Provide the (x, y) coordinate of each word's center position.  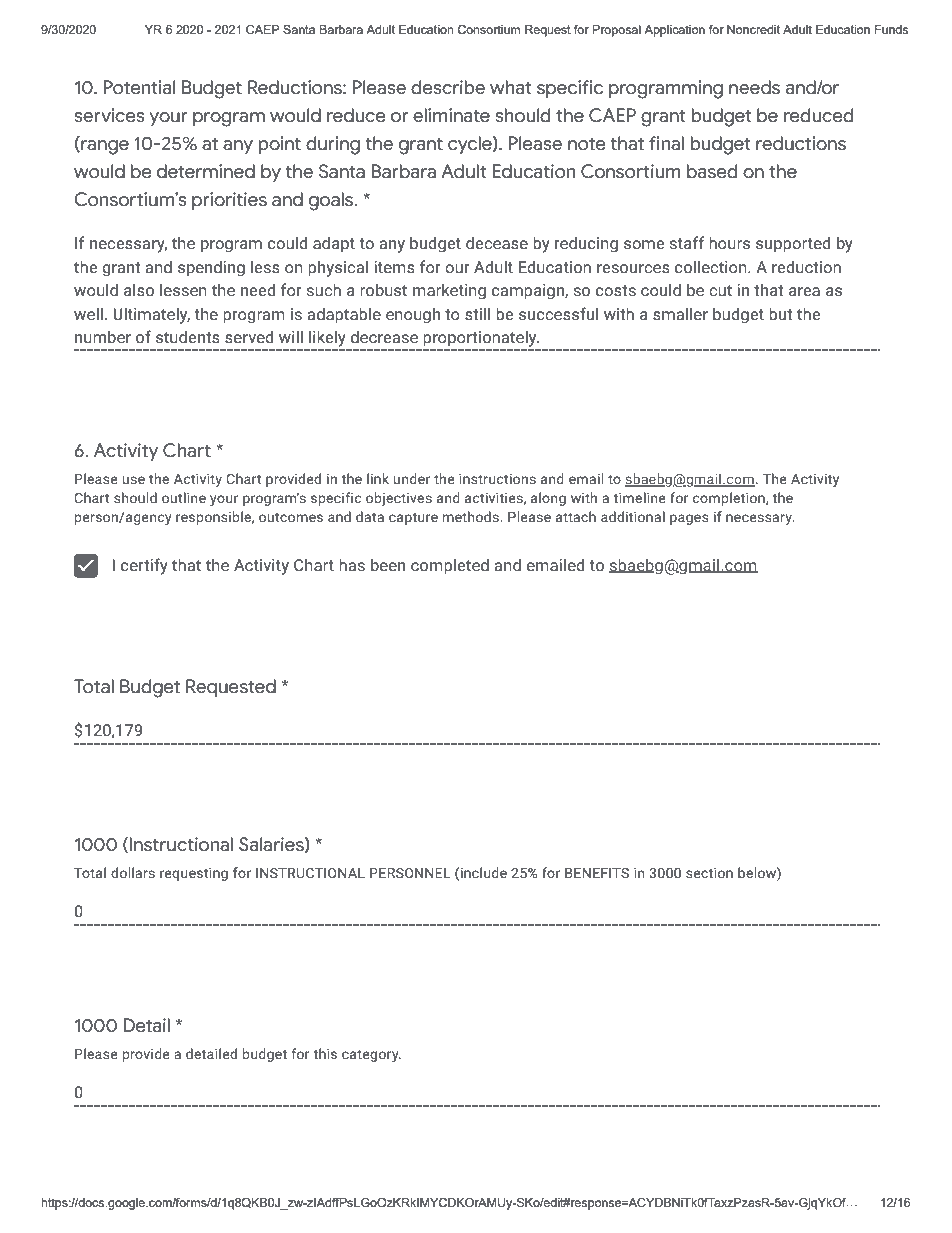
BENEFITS (597, 873)
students (188, 337)
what (511, 87)
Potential (139, 87)
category (371, 1056)
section (709, 873)
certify (144, 566)
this (325, 1053)
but (781, 314)
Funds (891, 29)
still (477, 314)
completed (450, 566)
